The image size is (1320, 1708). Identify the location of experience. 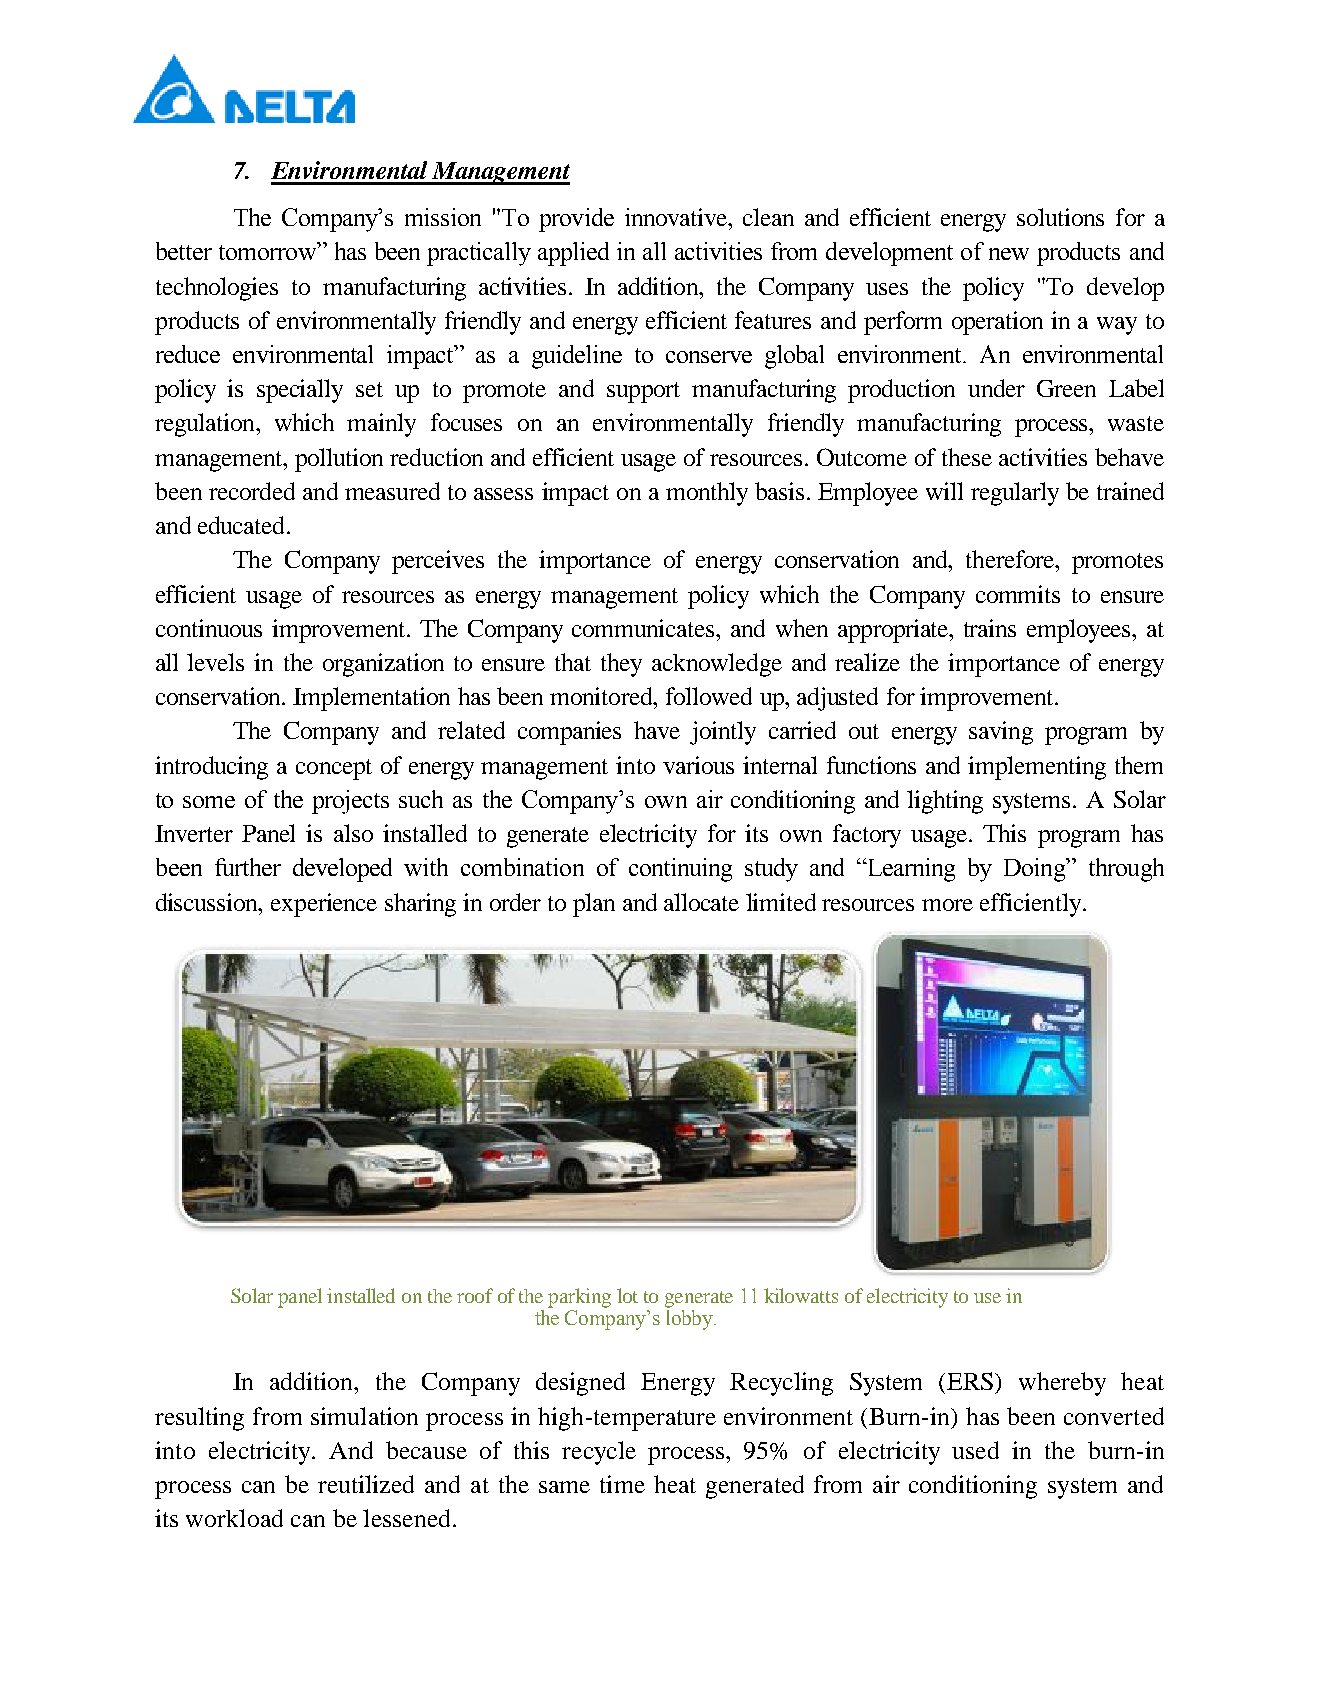
(324, 905).
